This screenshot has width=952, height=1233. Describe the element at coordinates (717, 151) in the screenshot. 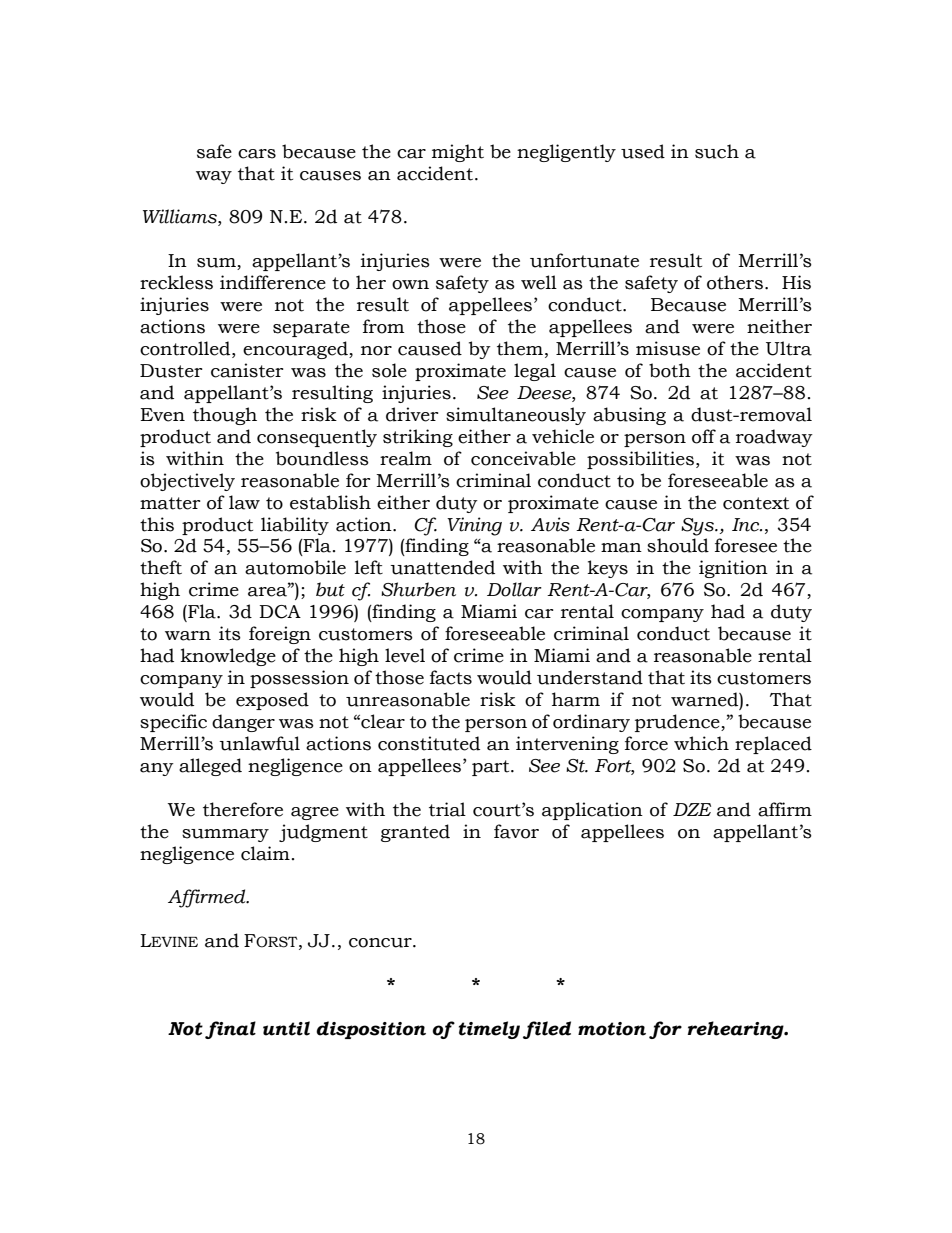

I see `such` at that location.
